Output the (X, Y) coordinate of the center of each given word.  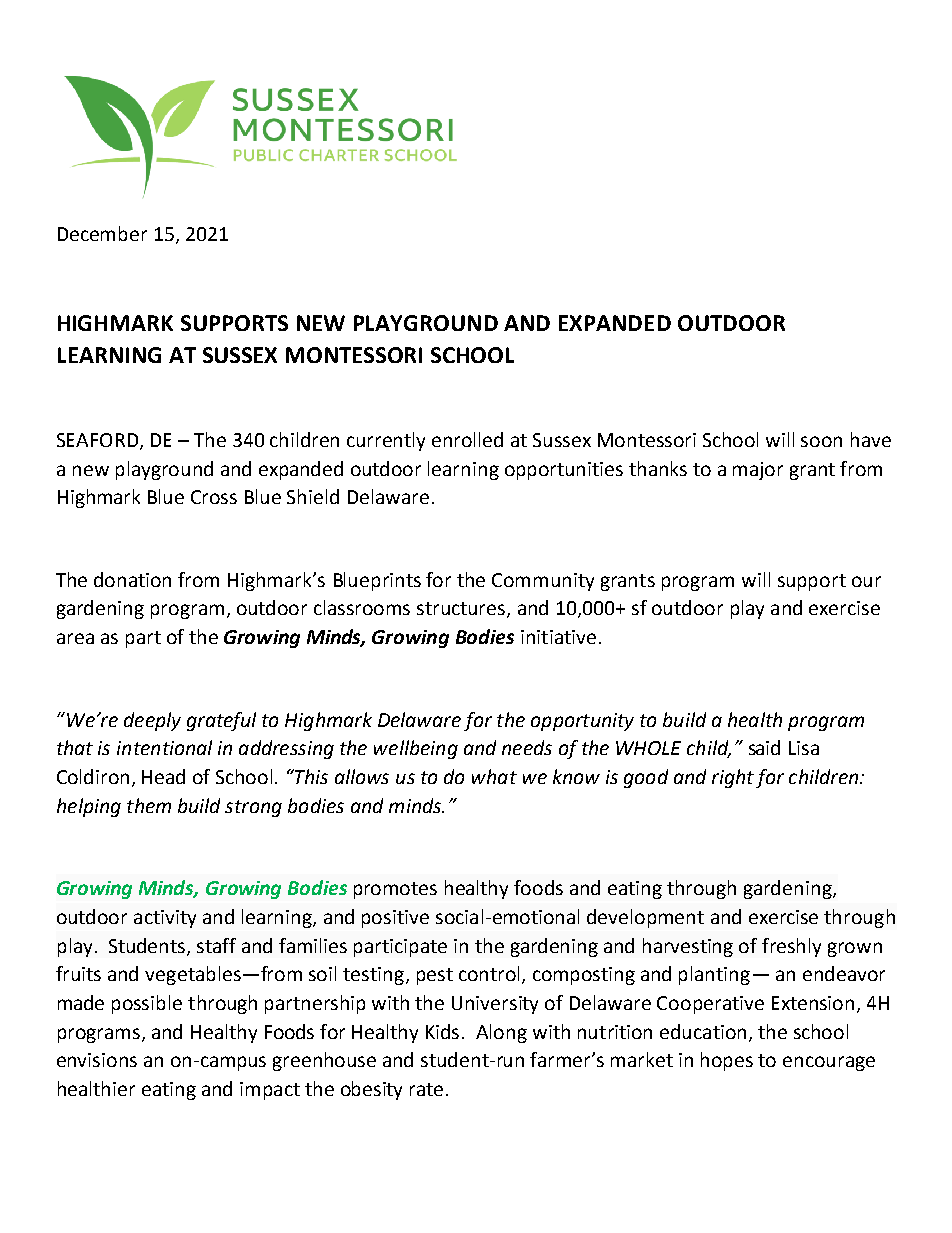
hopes (727, 1061)
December (102, 233)
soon (821, 441)
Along (501, 1033)
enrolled (467, 439)
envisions (97, 1060)
